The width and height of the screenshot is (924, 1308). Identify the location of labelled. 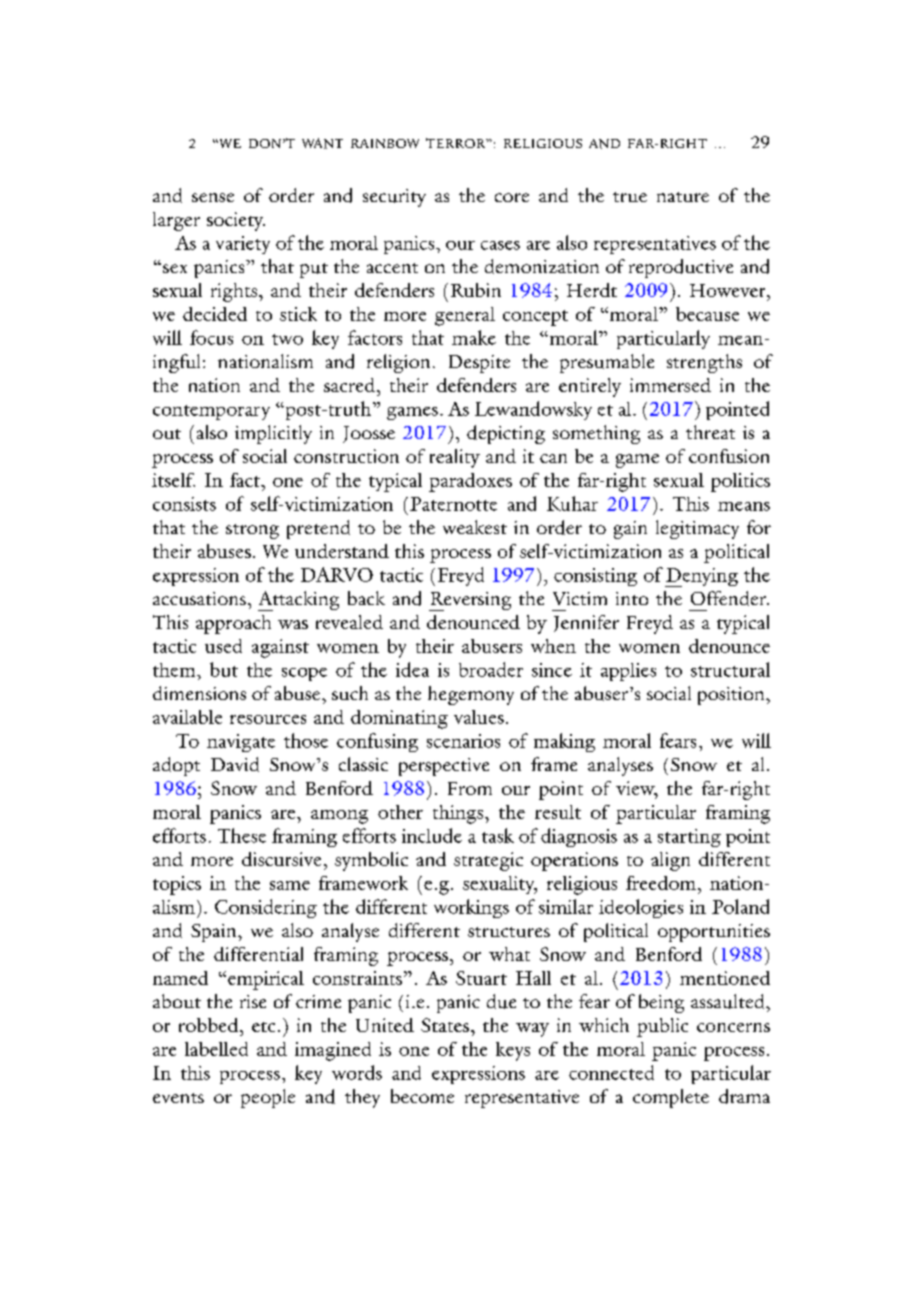
(216, 1049).
